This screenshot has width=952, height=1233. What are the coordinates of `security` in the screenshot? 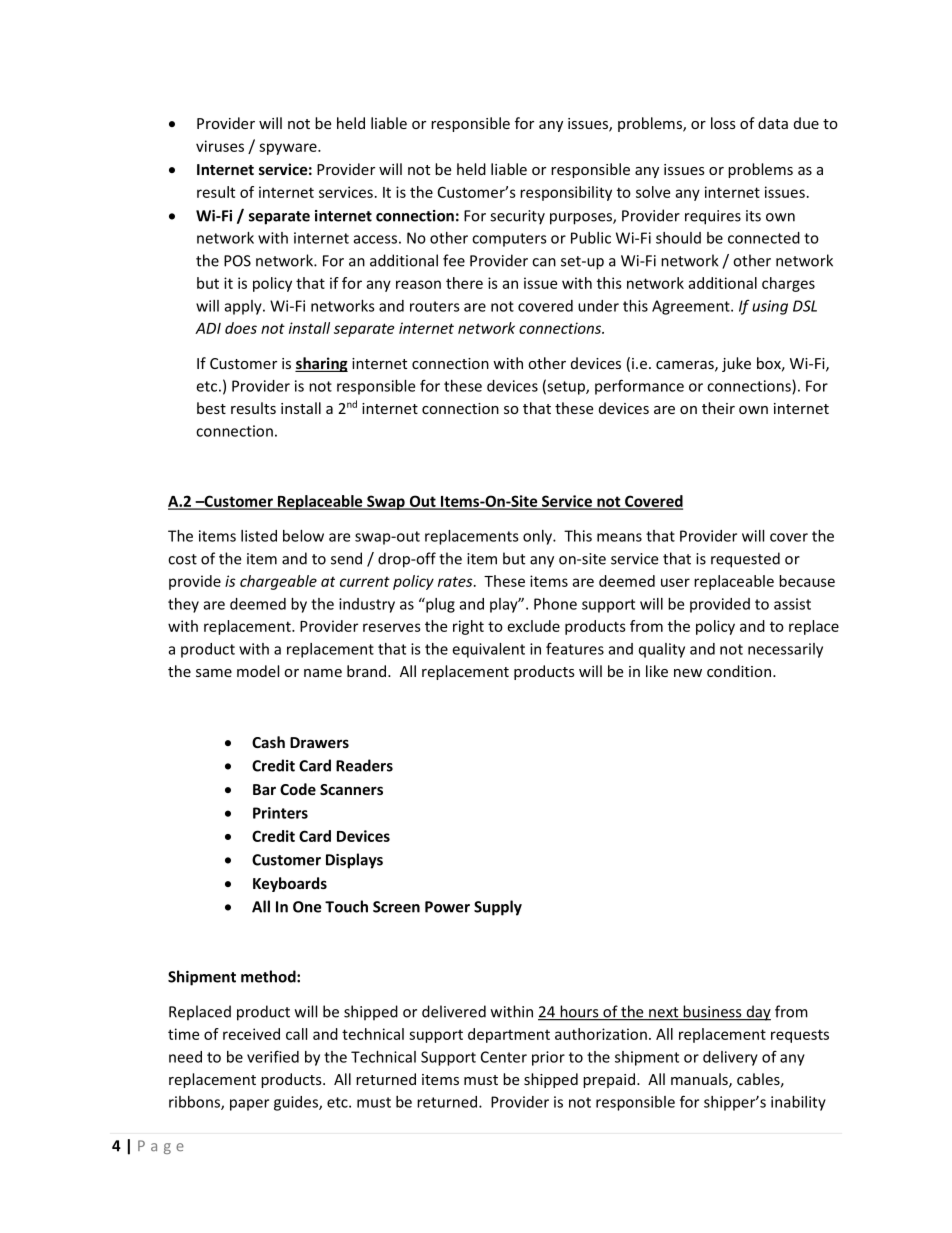 It's located at (517, 217).
